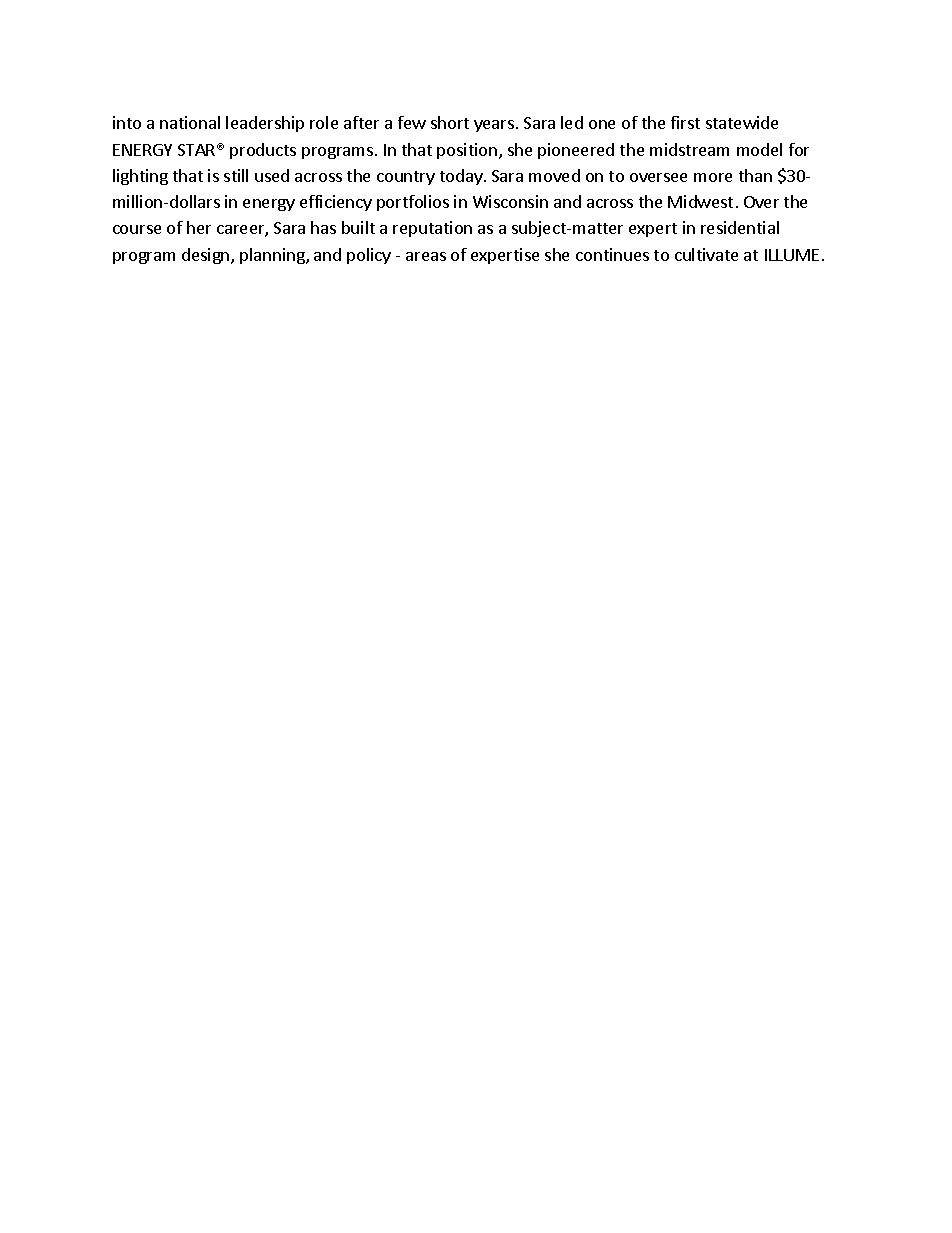 This screenshot has width=952, height=1233. Describe the element at coordinates (713, 177) in the screenshot. I see `more` at that location.
